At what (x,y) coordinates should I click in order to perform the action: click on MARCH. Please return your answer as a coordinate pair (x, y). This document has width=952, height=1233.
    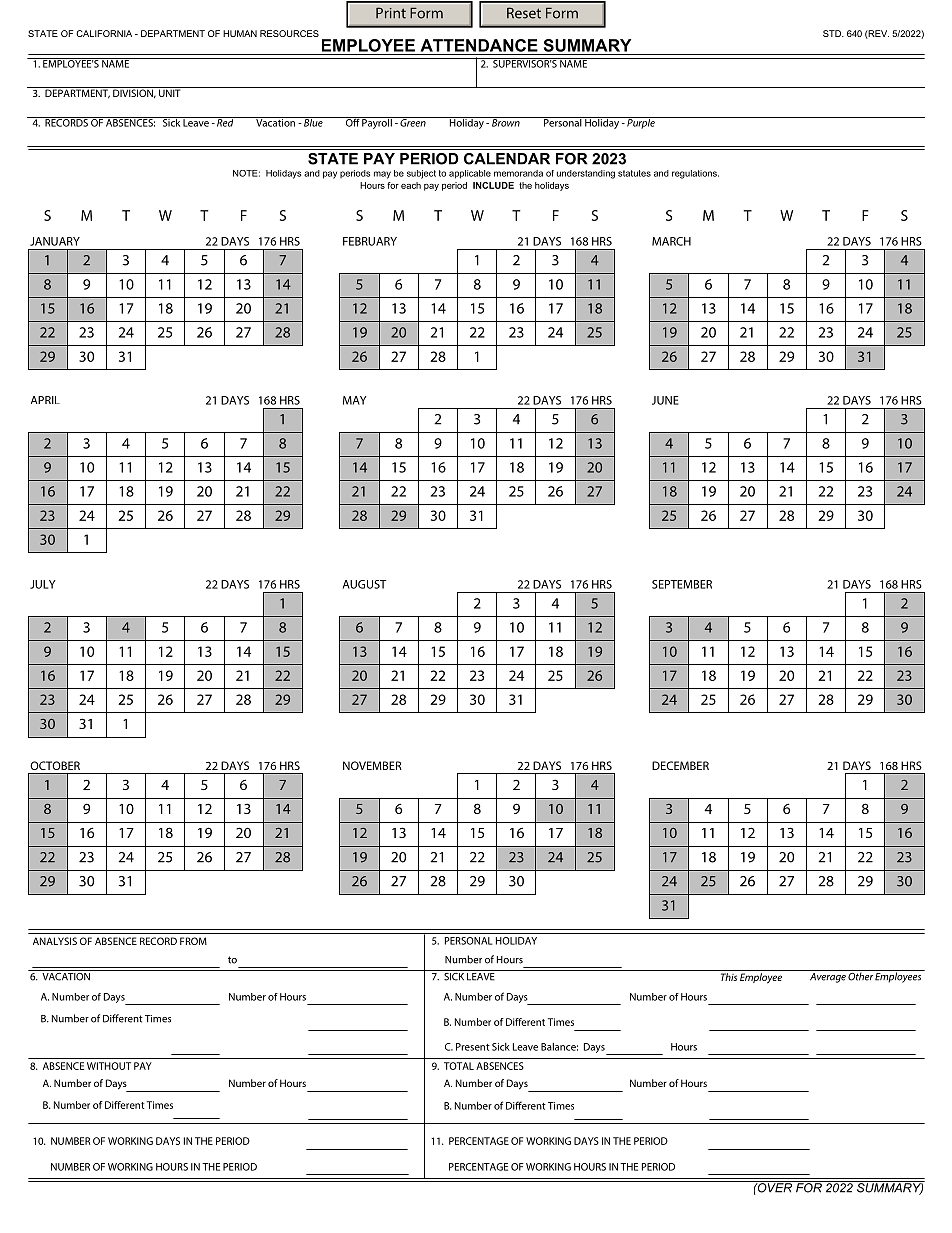
    Looking at the image, I should click on (671, 241).
